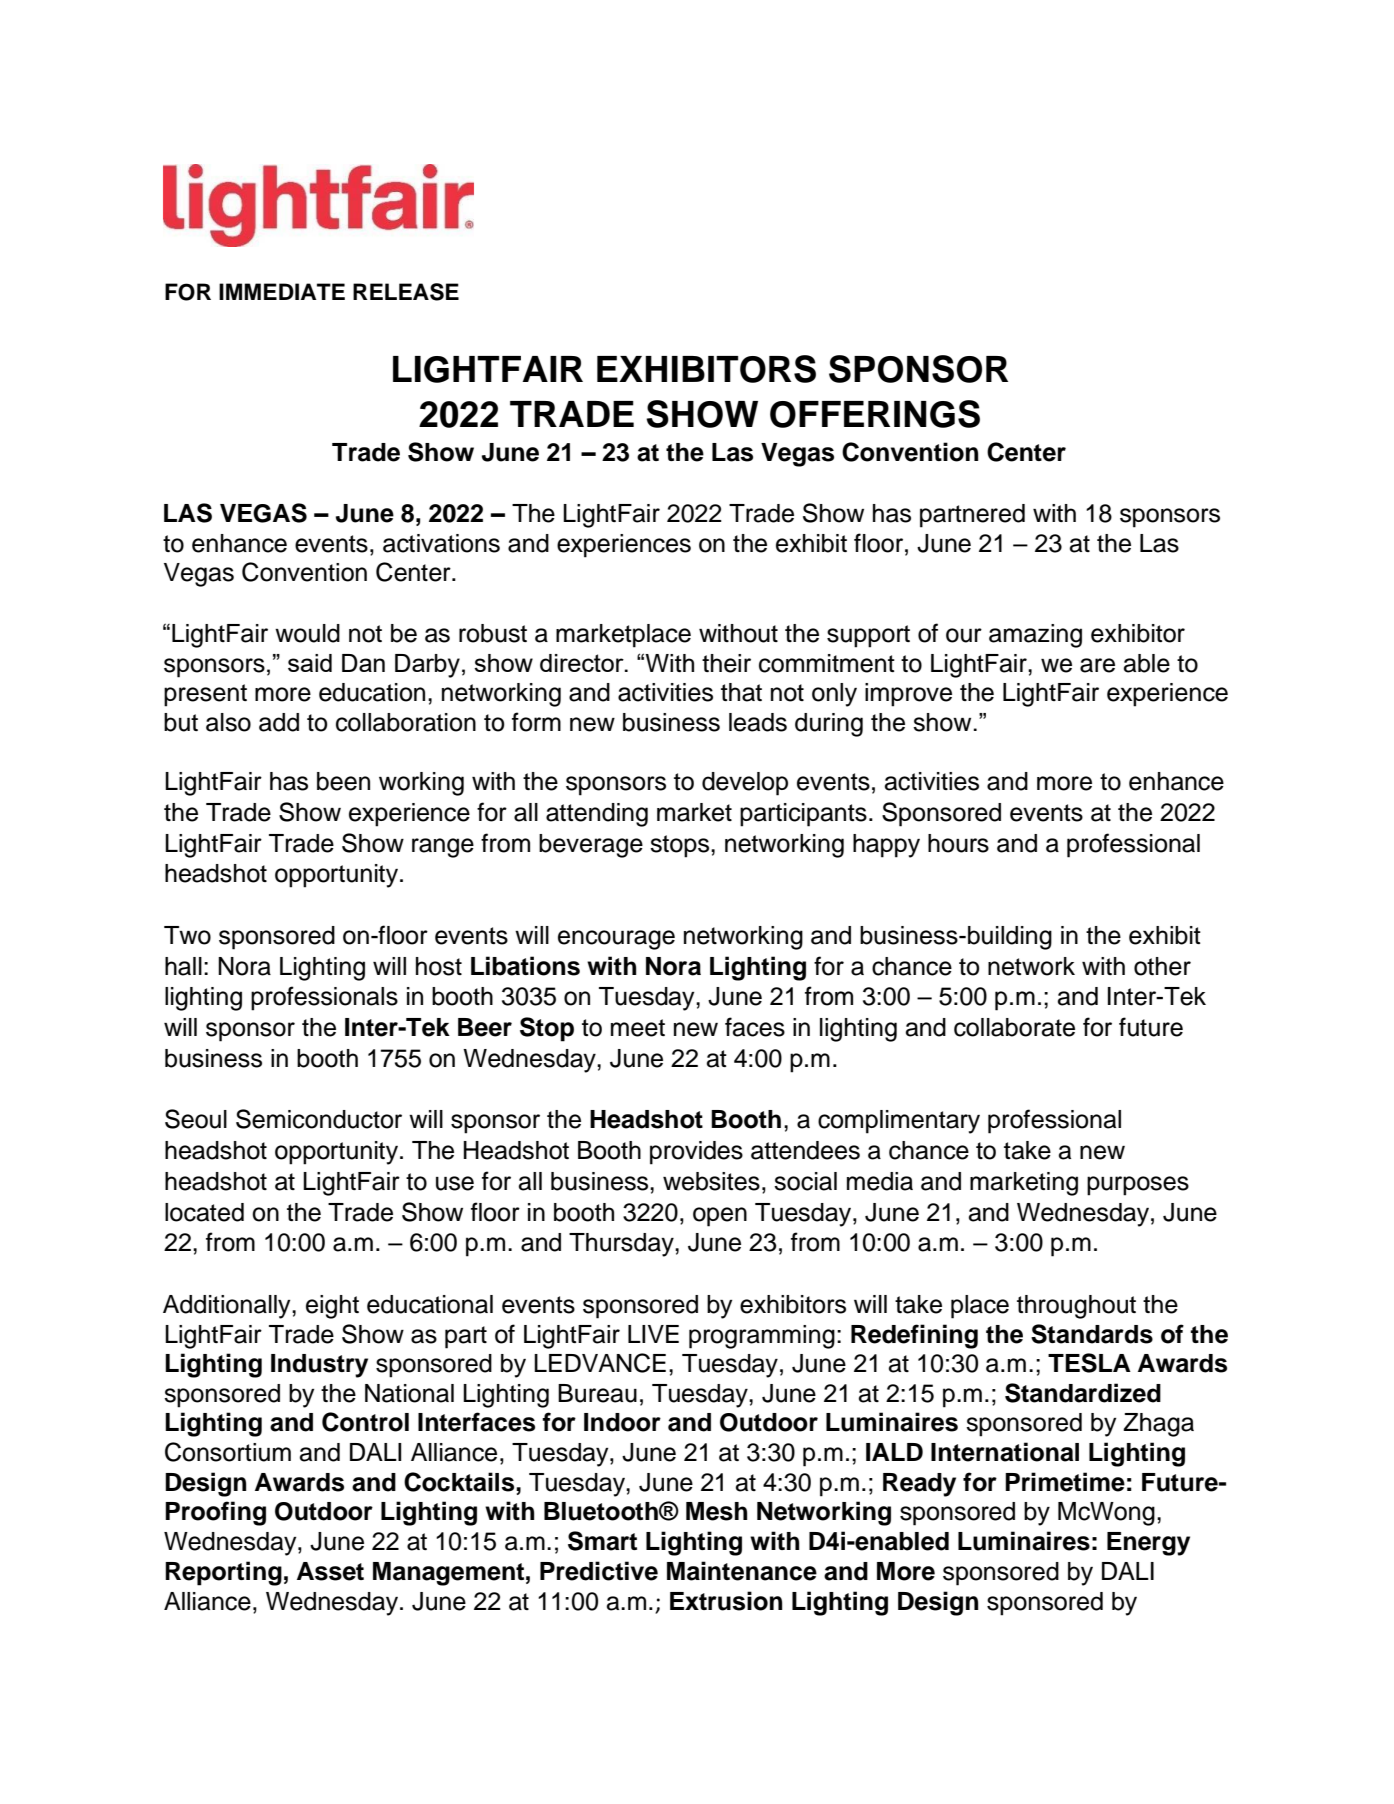 The image size is (1394, 1804). Describe the element at coordinates (742, 1571) in the image. I see `Maintenance` at that location.
